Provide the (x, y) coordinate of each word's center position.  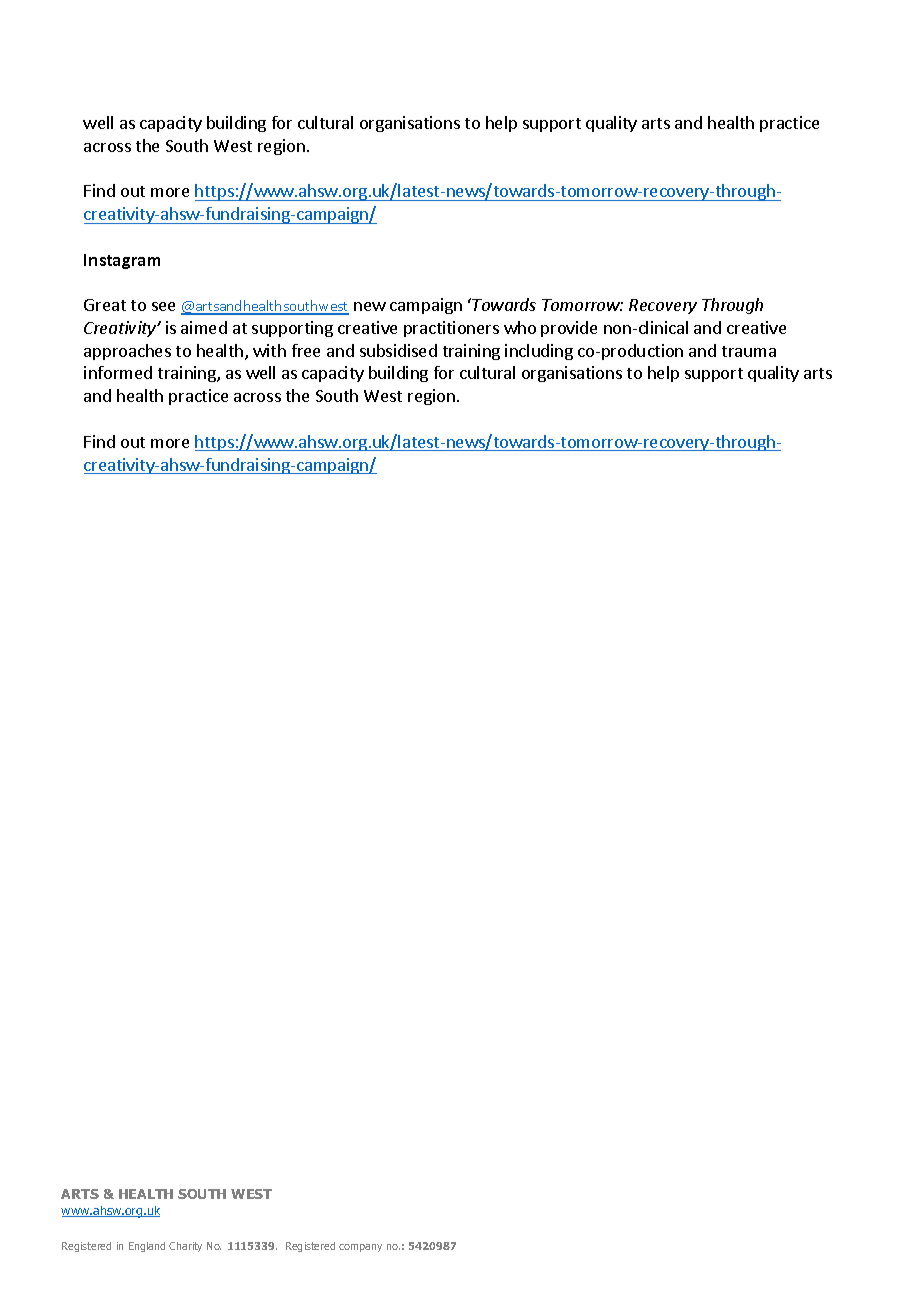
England (147, 1247)
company (360, 1248)
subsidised (398, 350)
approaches (127, 352)
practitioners (451, 329)
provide (569, 329)
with (269, 350)
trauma (749, 351)
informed (118, 372)
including (539, 352)
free (306, 350)
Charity (185, 1247)
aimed (204, 327)
